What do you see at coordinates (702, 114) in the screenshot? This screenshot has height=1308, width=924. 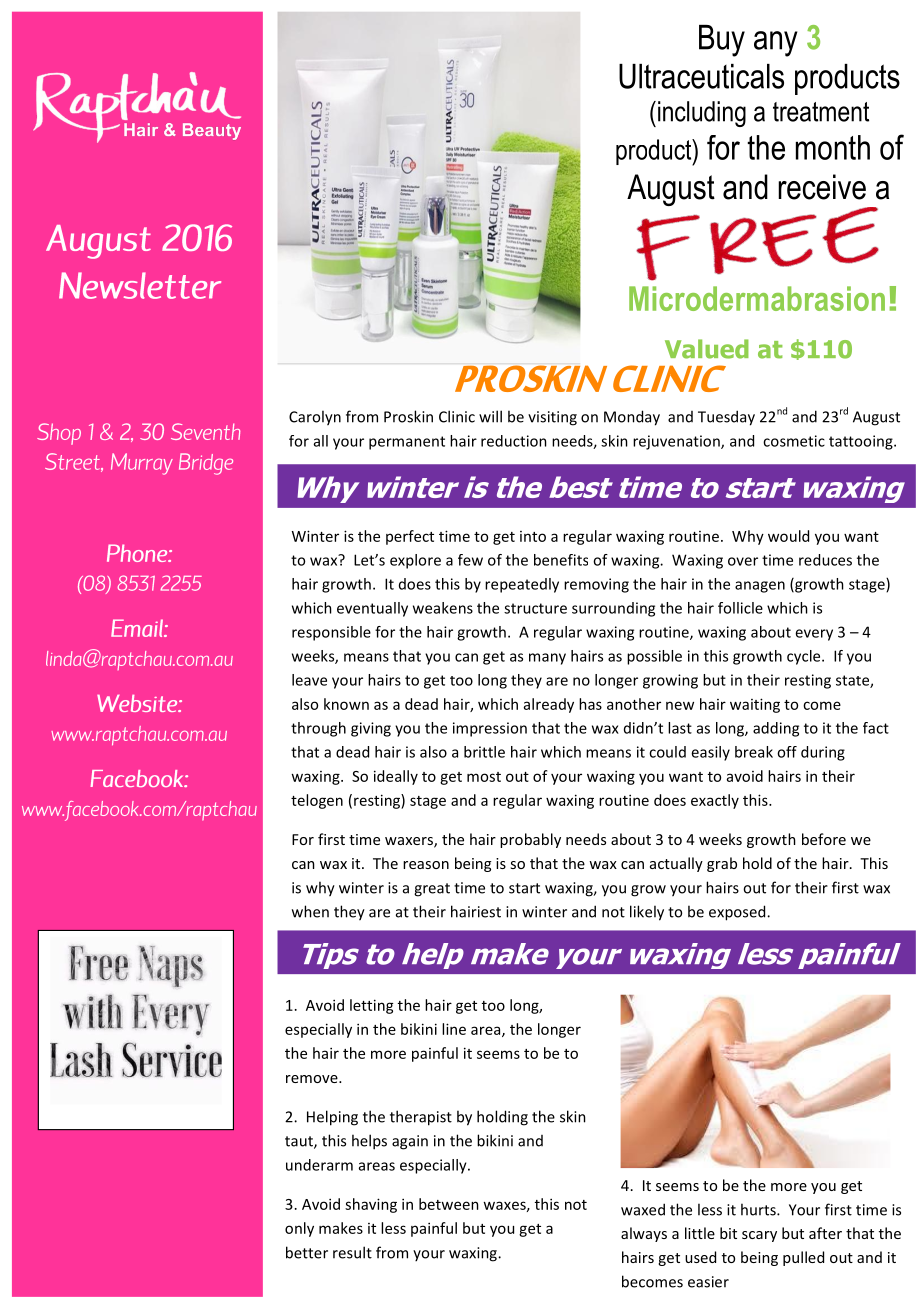 I see `including` at bounding box center [702, 114].
